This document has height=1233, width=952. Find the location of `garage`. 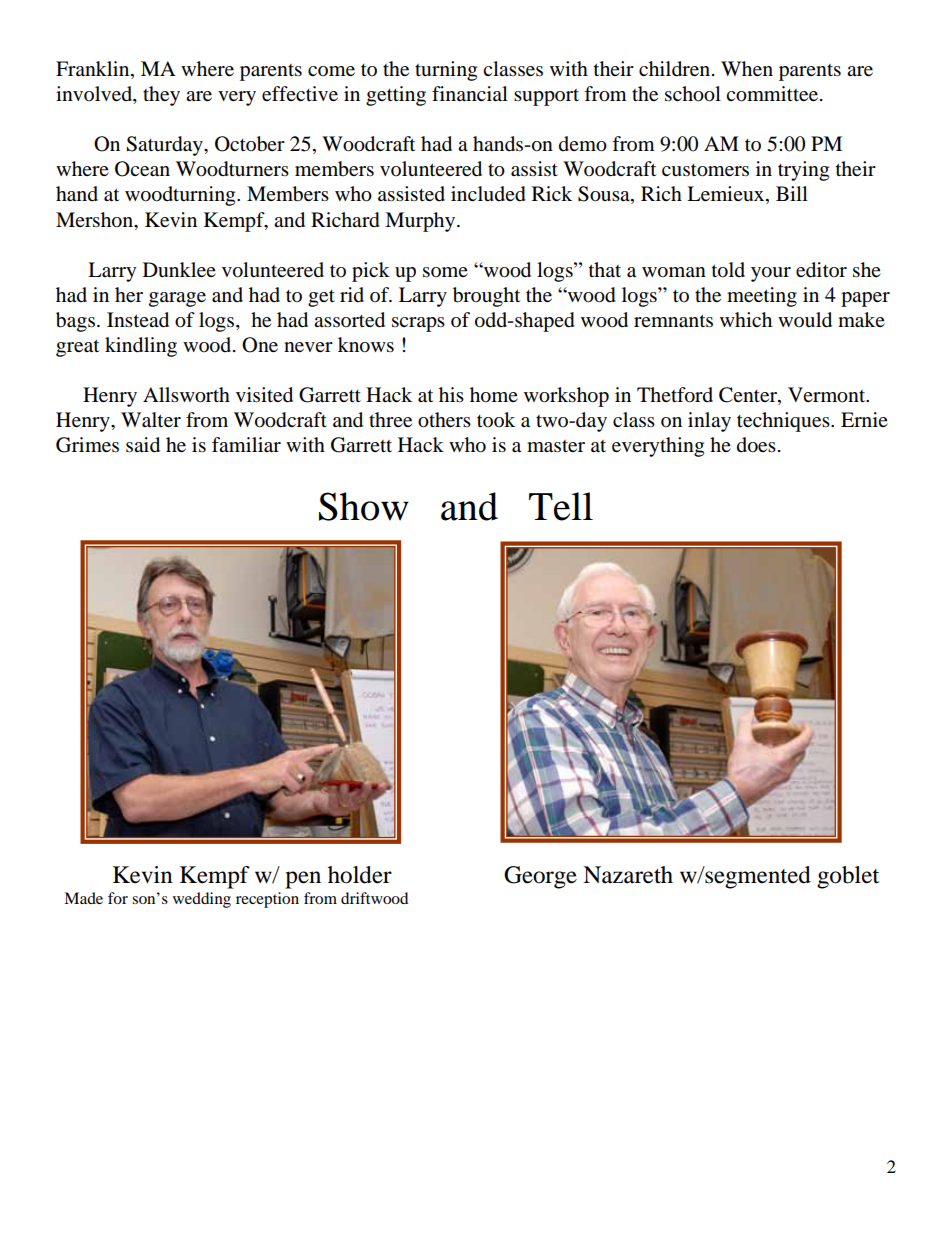

garage is located at coordinates (177, 299).
